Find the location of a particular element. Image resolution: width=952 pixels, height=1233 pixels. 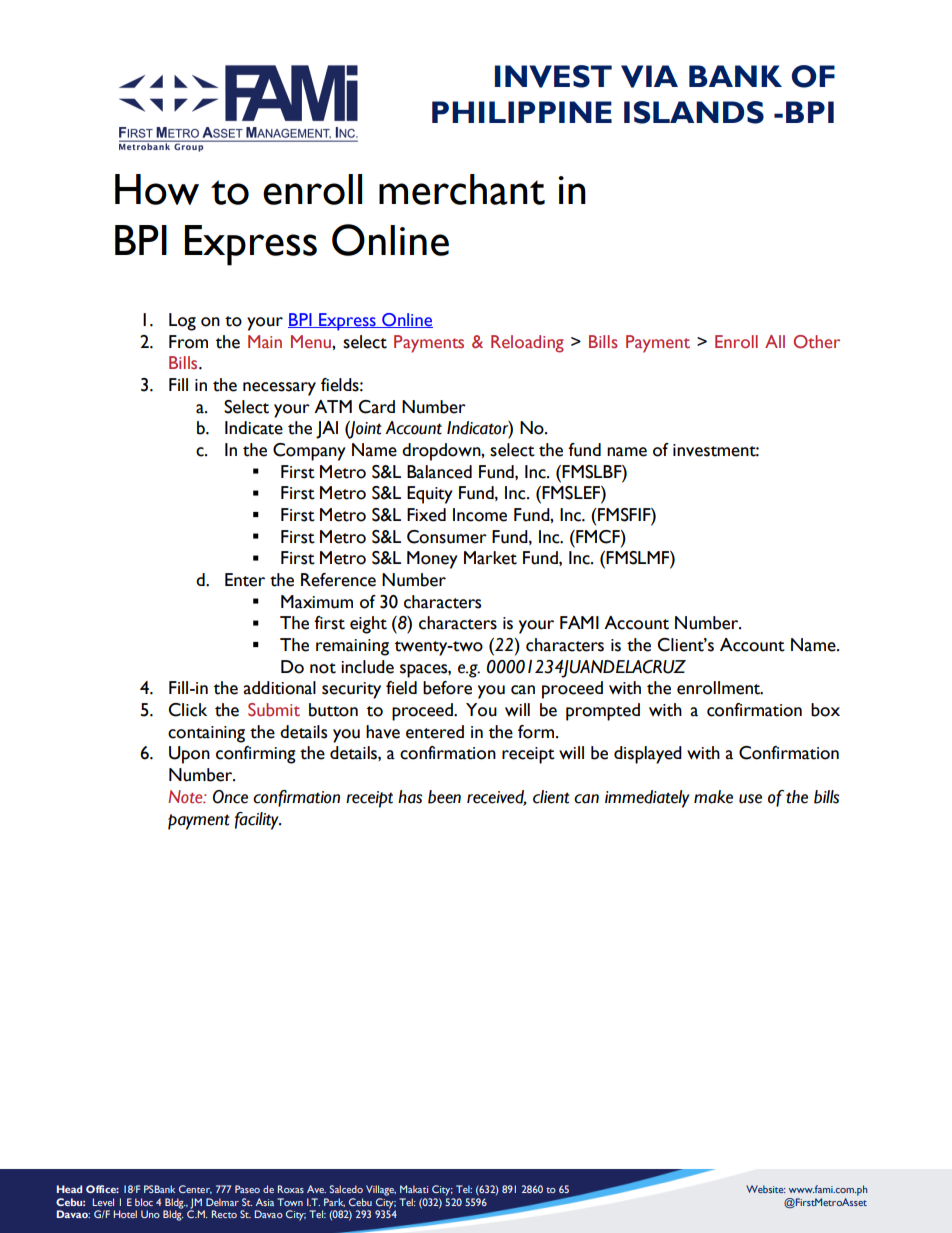

Makati is located at coordinates (414, 1189).
